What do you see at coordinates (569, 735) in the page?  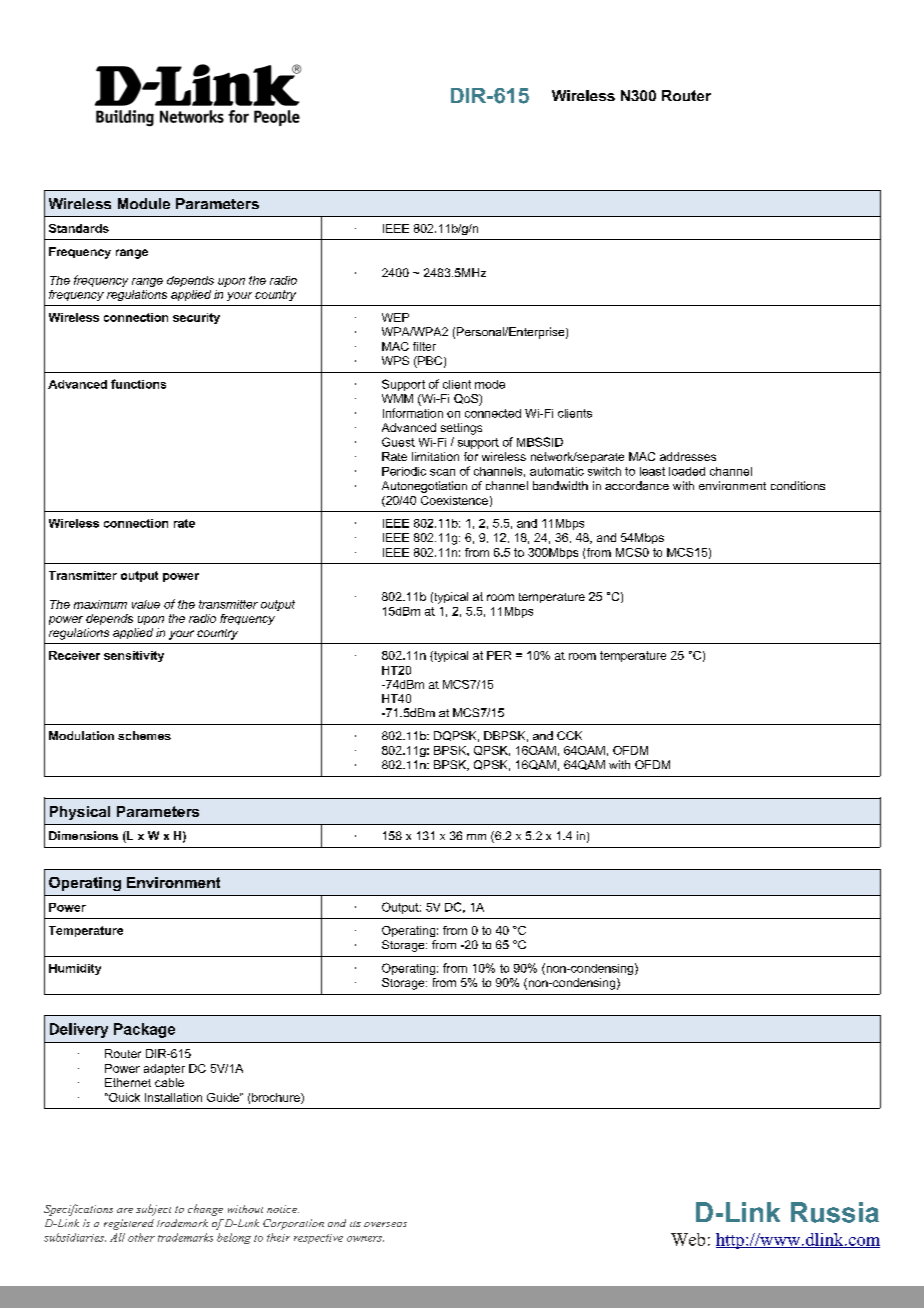 I see `CCK` at bounding box center [569, 735].
